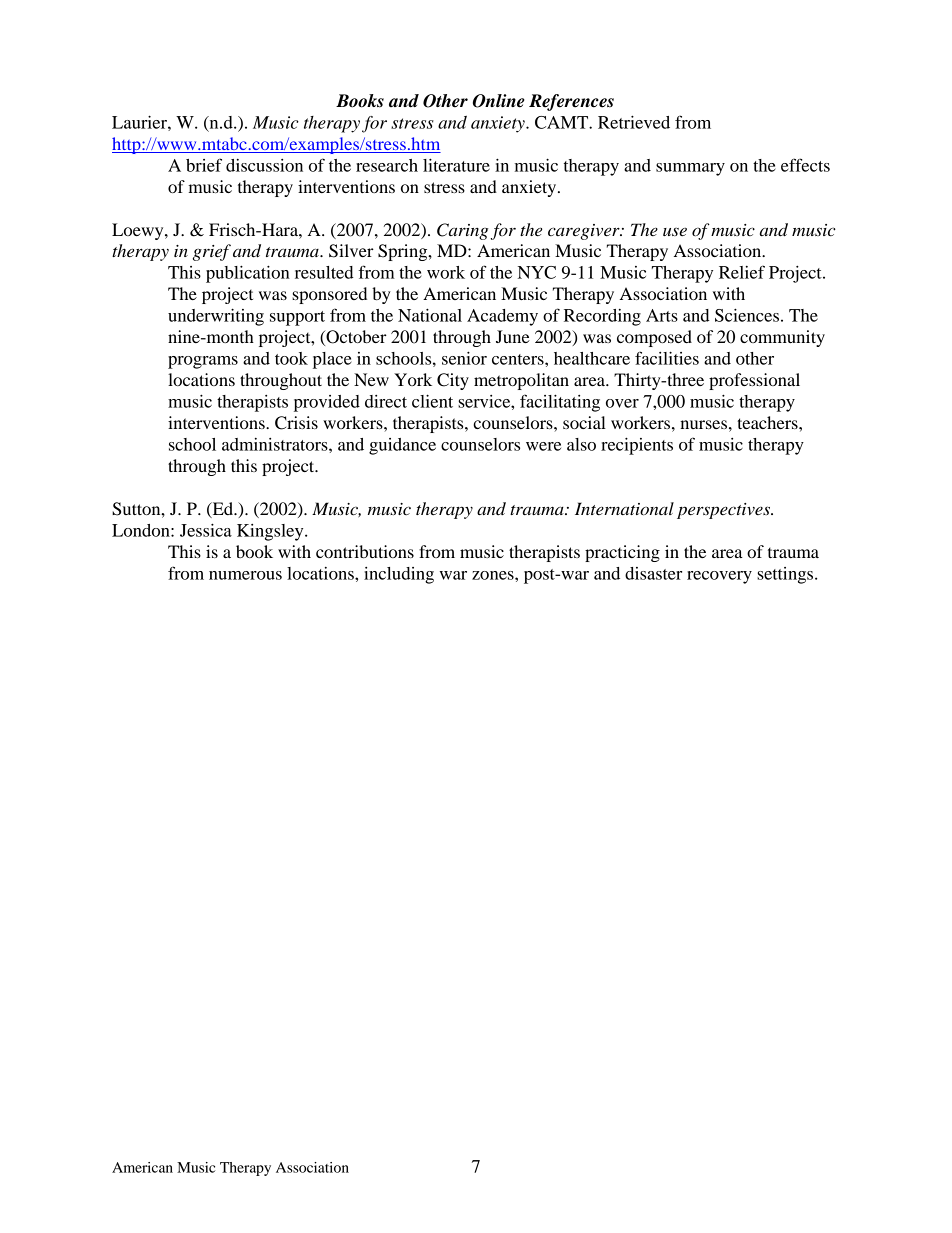 The image size is (952, 1233). Describe the element at coordinates (264, 165) in the screenshot. I see `discussion` at that location.
